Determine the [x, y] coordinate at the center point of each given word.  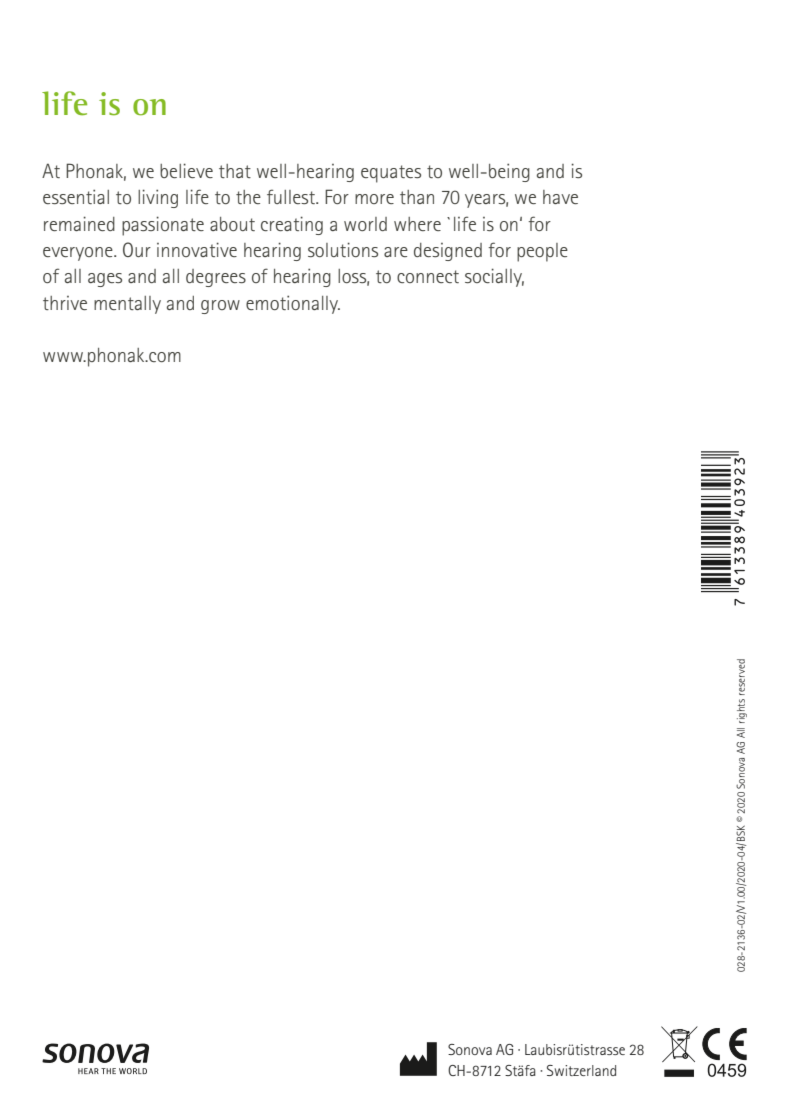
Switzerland [581, 1070]
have [560, 197]
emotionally [293, 304]
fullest [292, 196]
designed [448, 252]
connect [428, 276]
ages [105, 280]
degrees [216, 278]
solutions [343, 249]
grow [220, 307]
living [158, 198]
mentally [127, 305]
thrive [65, 303]
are [396, 252]
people [542, 252]
